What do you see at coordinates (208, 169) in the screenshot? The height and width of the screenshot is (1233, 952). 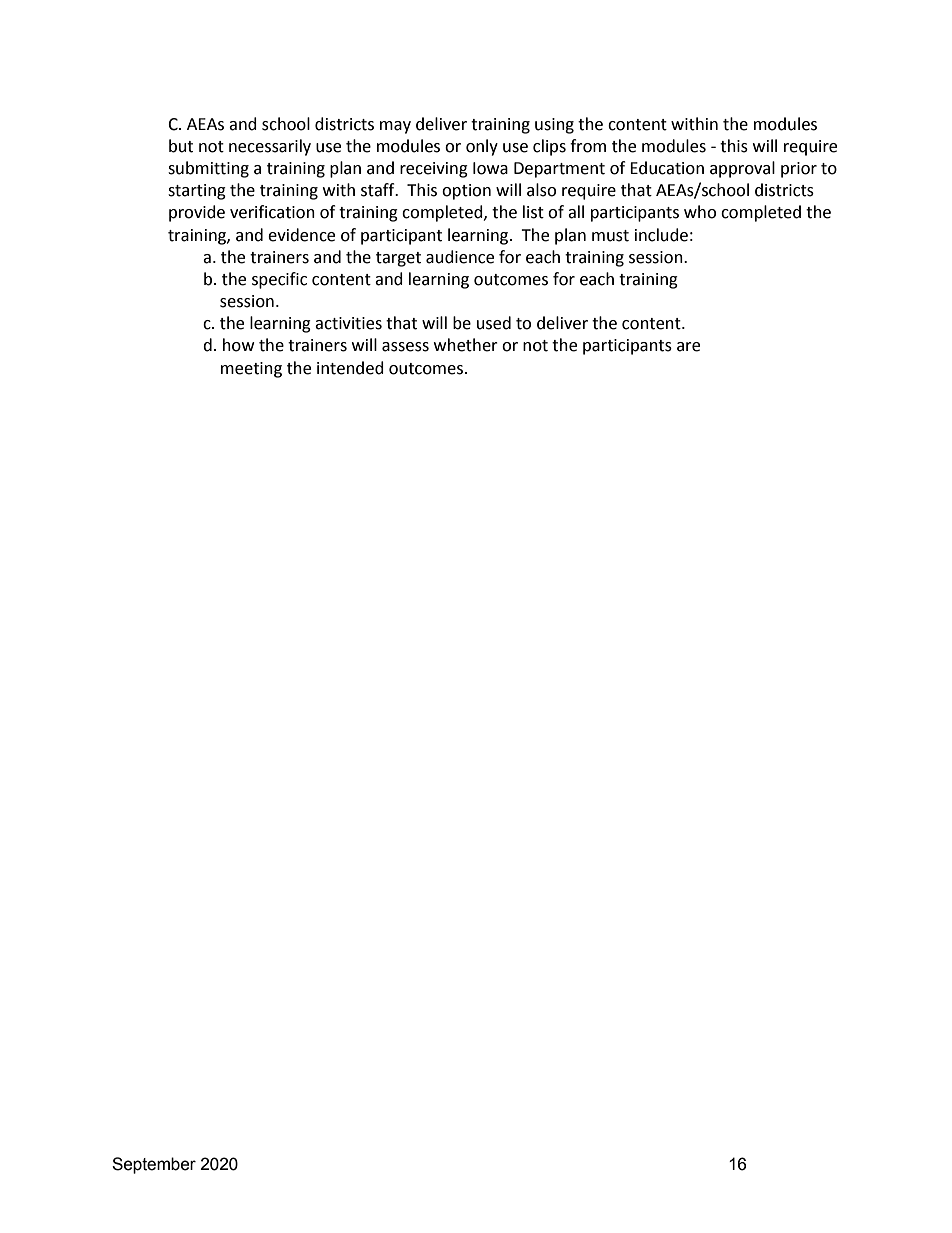 I see `submitting` at bounding box center [208, 169].
